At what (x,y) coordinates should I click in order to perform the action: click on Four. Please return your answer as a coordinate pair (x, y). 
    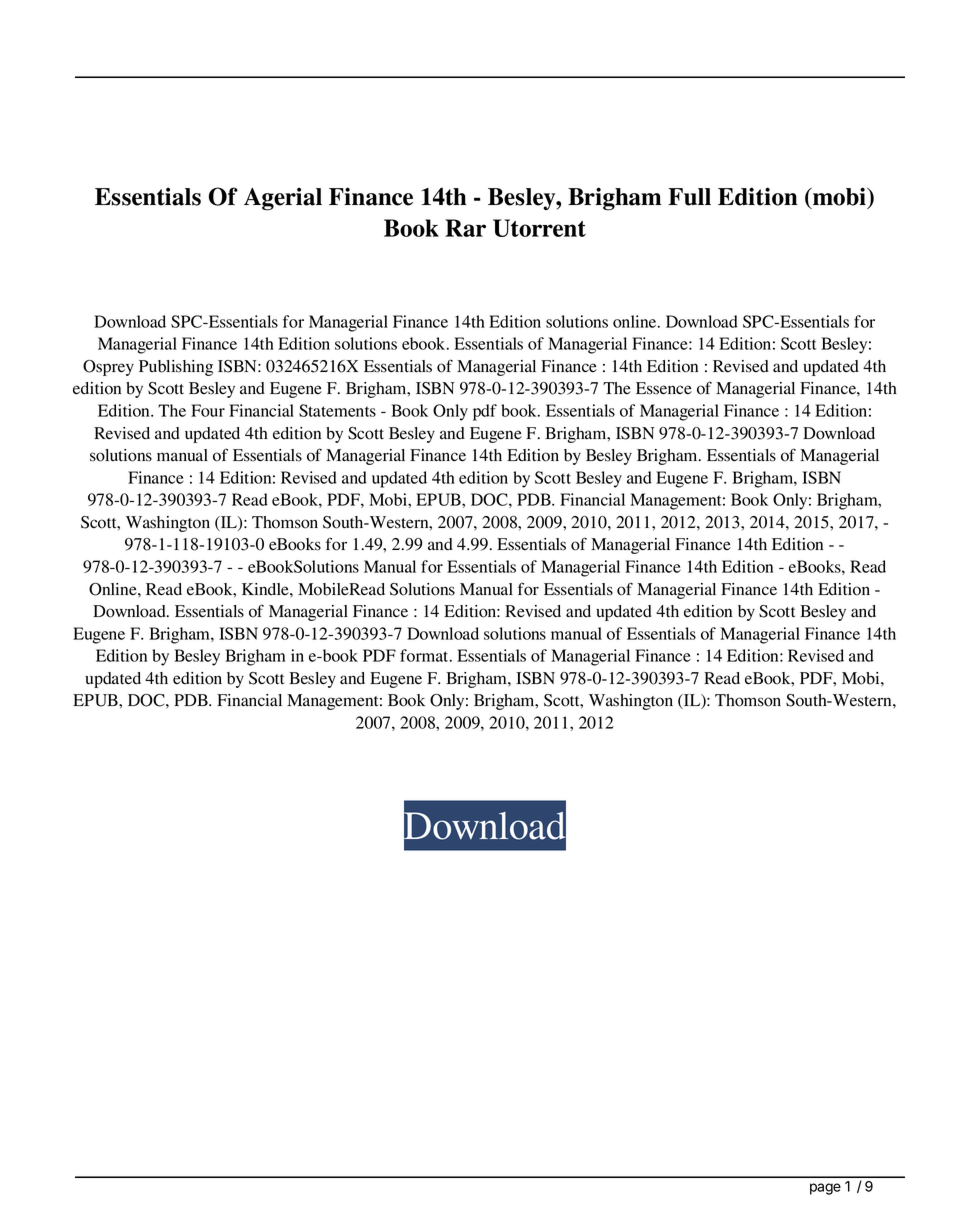
    Looking at the image, I should click on (208, 410).
